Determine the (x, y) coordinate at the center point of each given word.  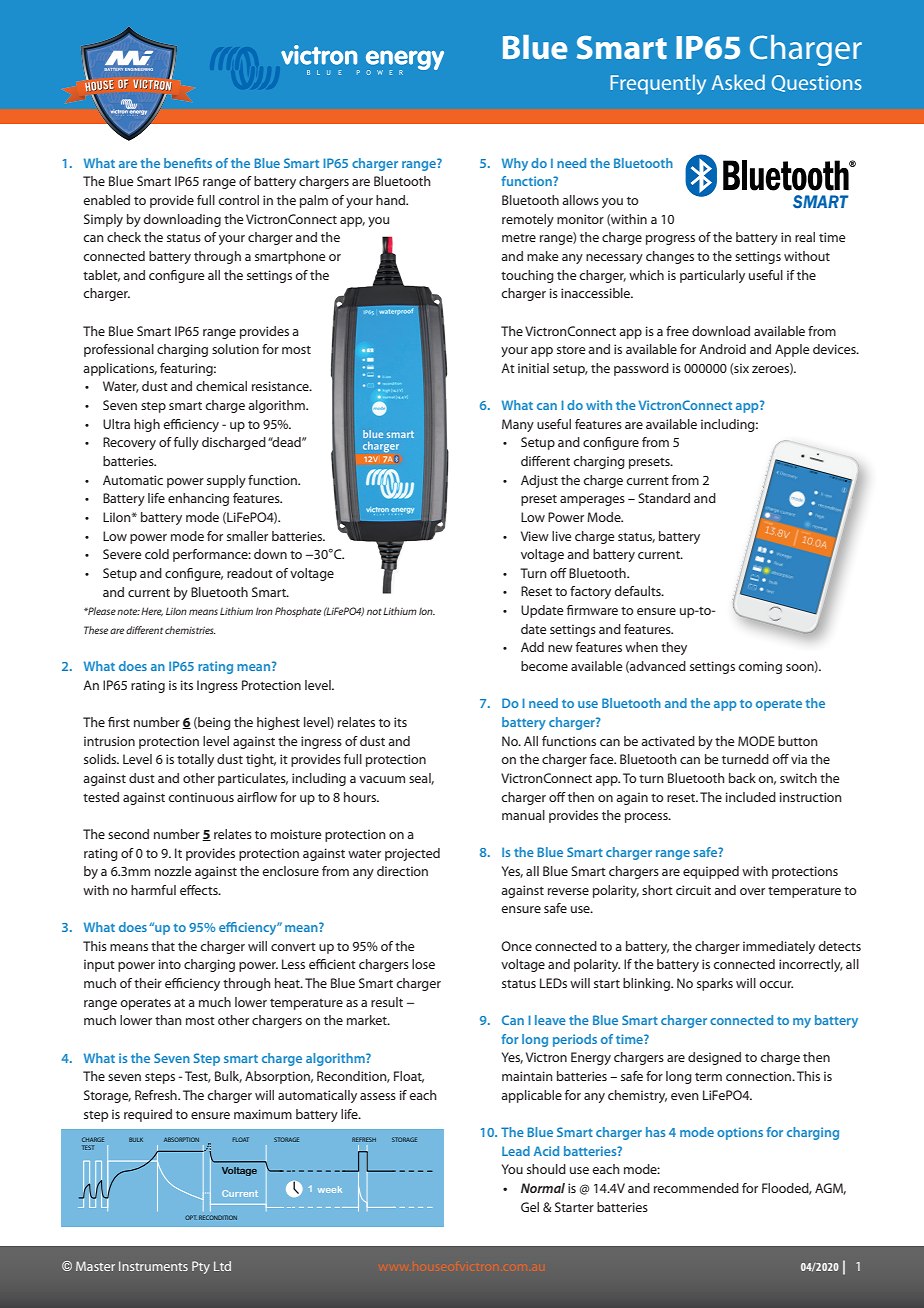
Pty (201, 1267)
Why (515, 164)
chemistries (190, 630)
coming (760, 667)
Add (532, 647)
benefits (188, 163)
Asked (738, 82)
